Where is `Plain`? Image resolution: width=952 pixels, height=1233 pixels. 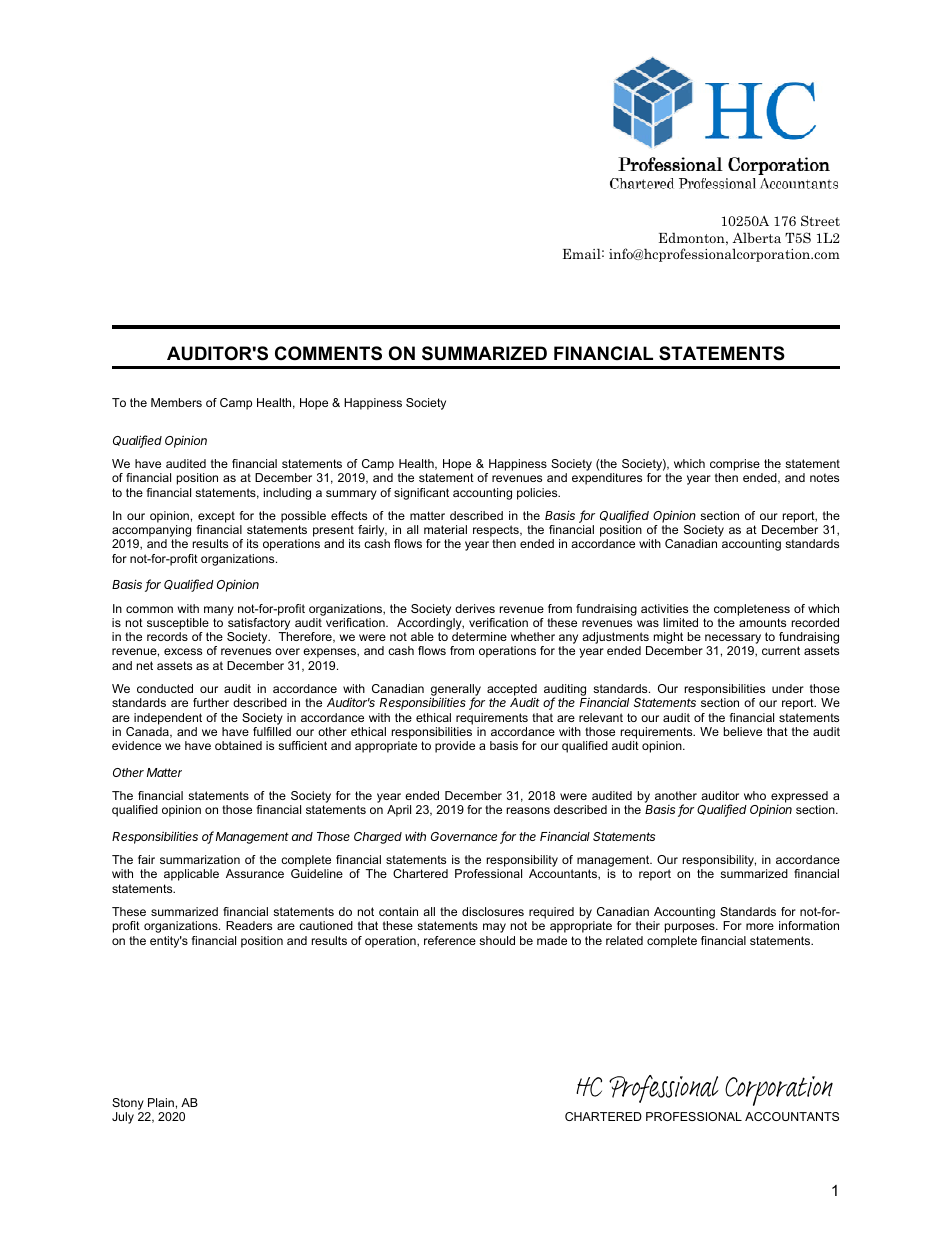
Plain is located at coordinates (161, 1102).
